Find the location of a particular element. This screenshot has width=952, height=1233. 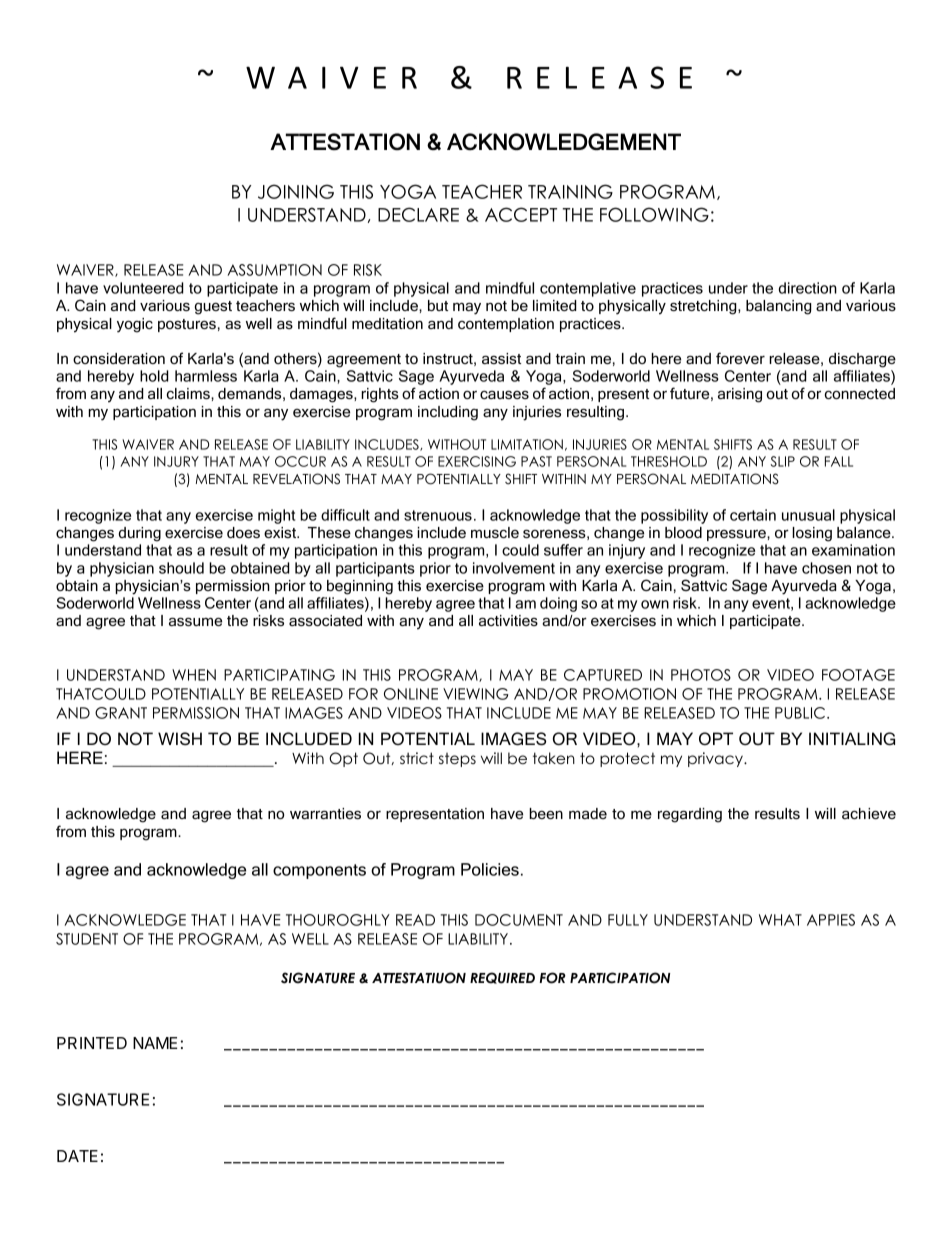

REQUIRED is located at coordinates (502, 978).
